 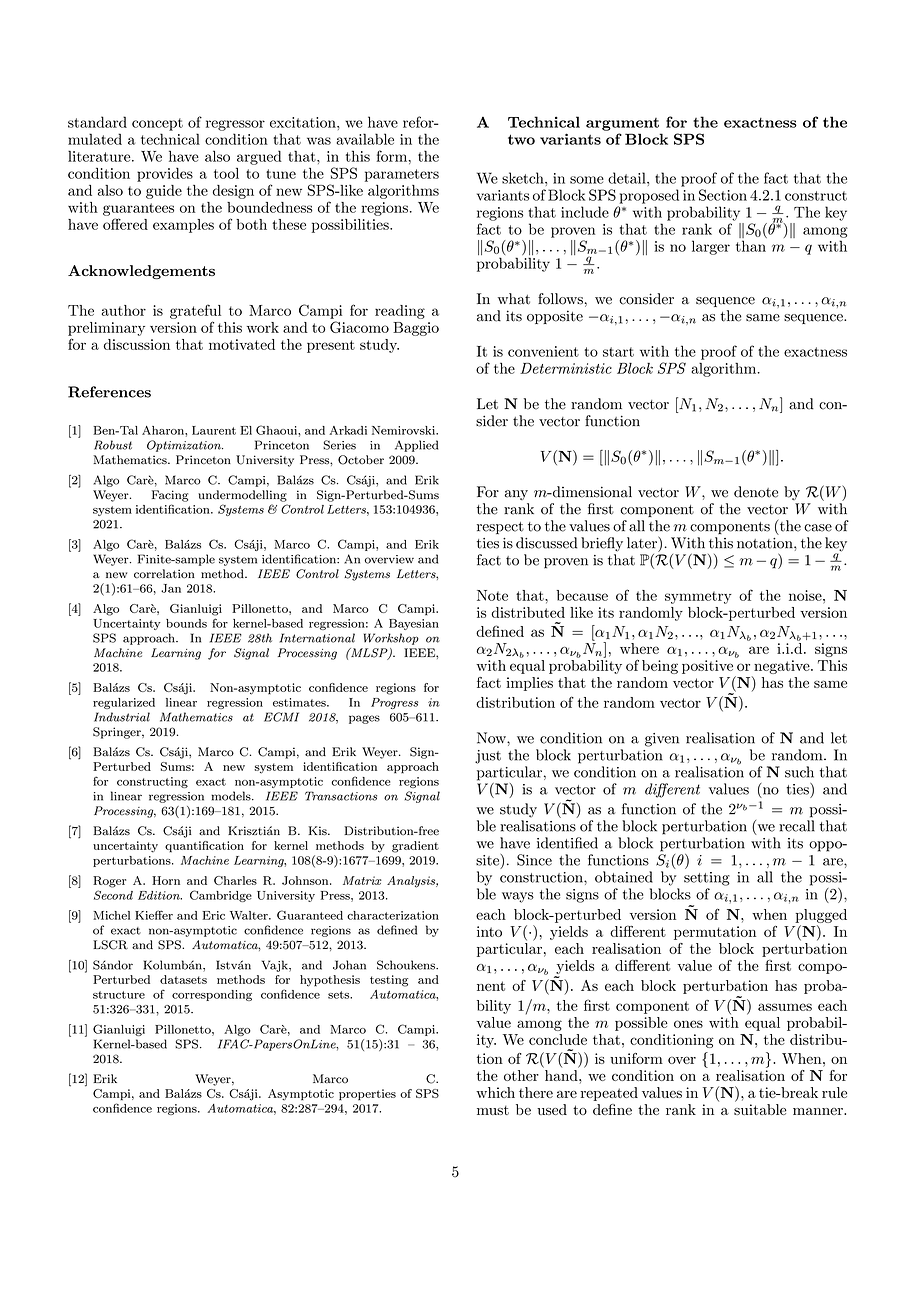 I want to click on proposed, so click(x=649, y=196).
